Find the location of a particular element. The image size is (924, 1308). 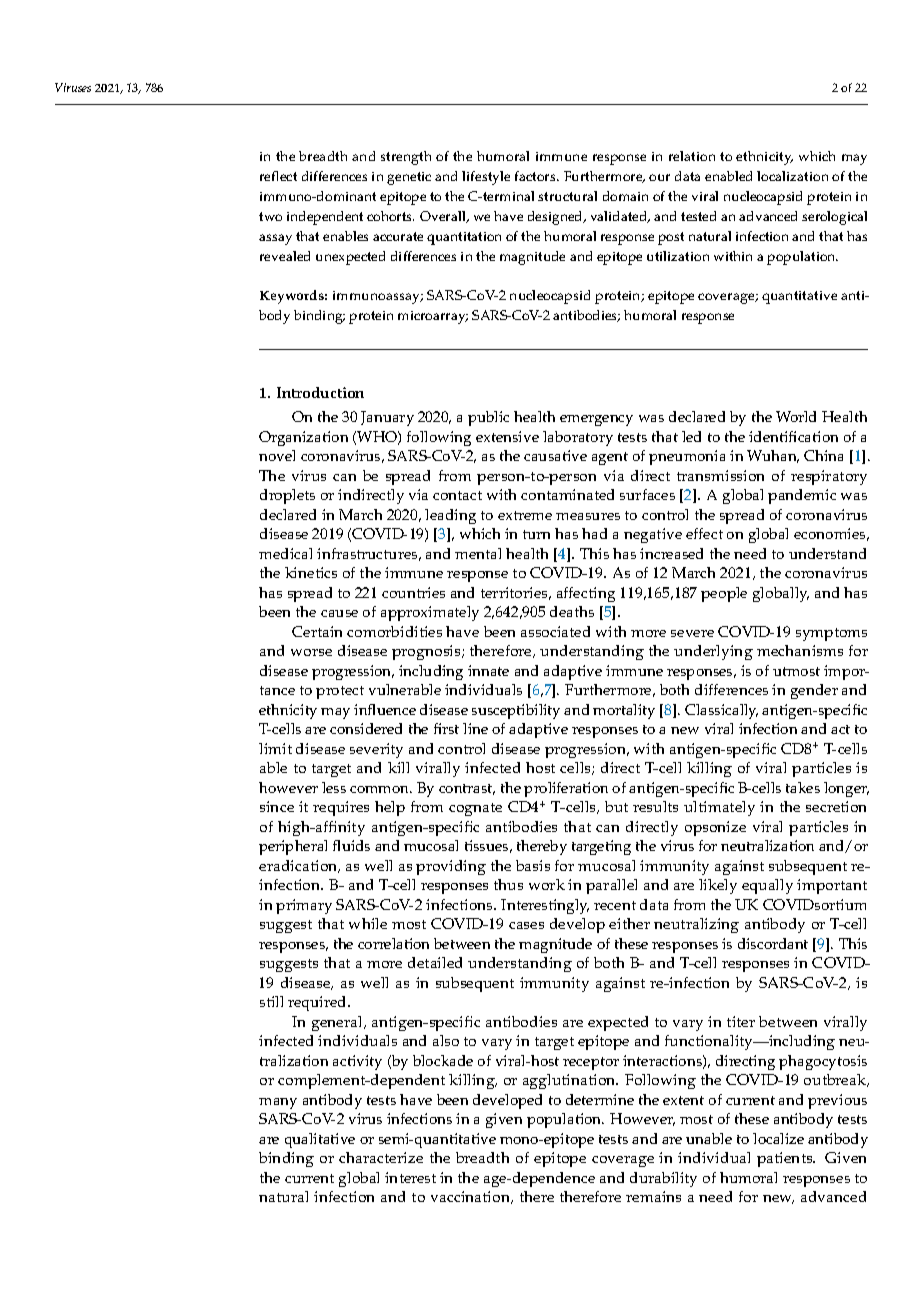

associated is located at coordinates (555, 631).
